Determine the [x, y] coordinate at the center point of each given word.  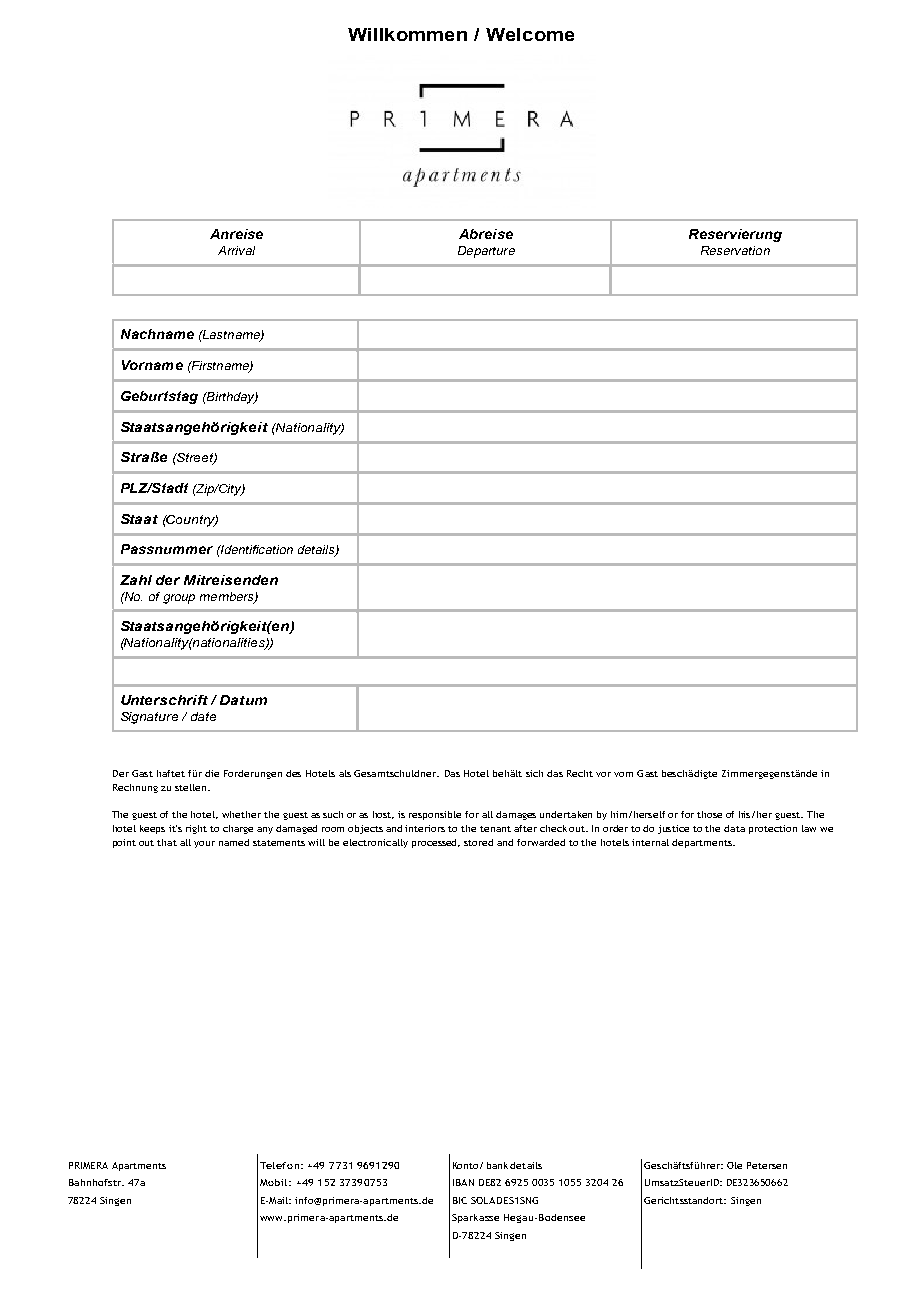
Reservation [735, 250]
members [228, 597]
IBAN [463, 1182]
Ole [734, 1165]
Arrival [236, 250]
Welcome [530, 34]
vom [623, 774]
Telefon [279, 1165]
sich [534, 773]
